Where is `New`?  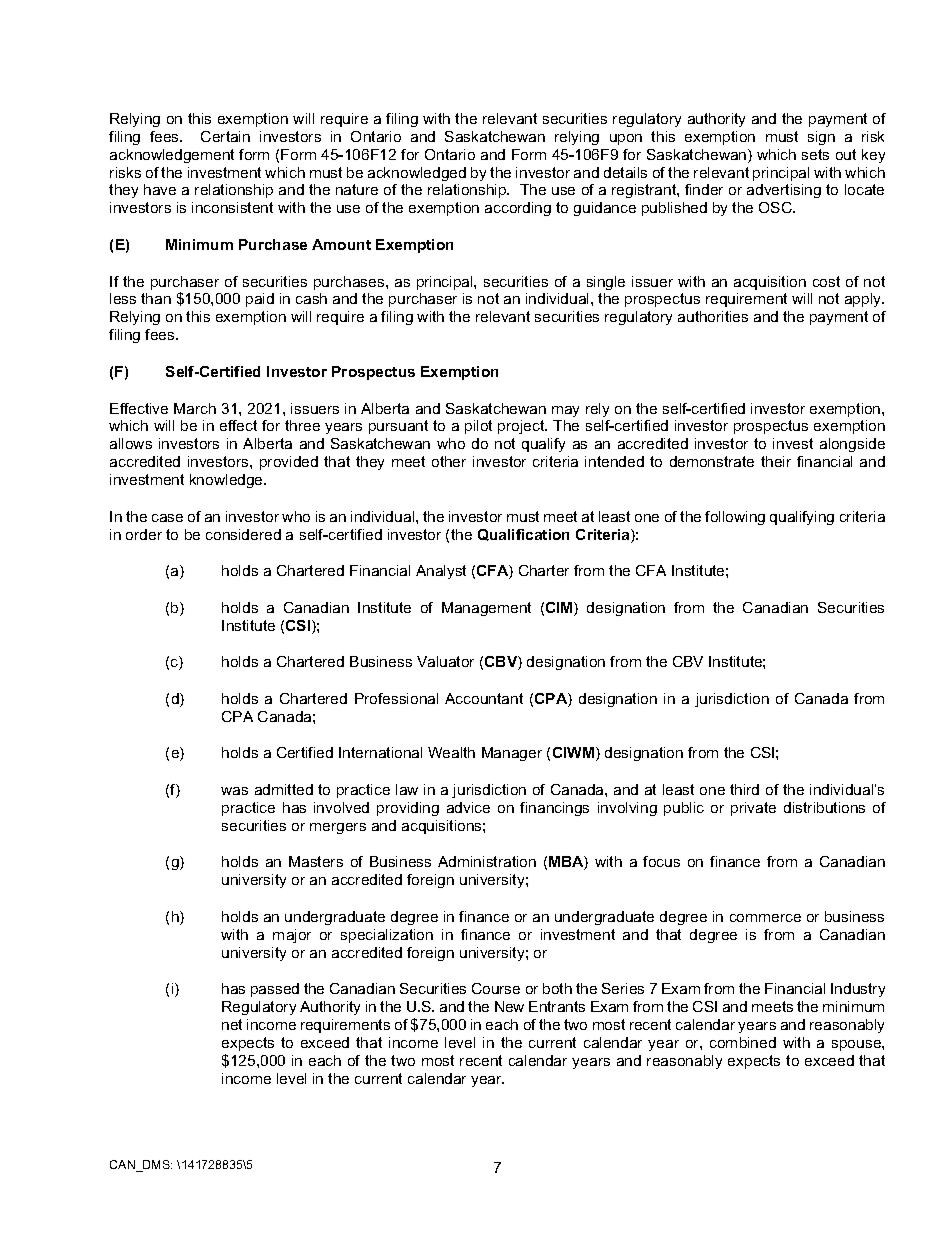 New is located at coordinates (509, 1006).
